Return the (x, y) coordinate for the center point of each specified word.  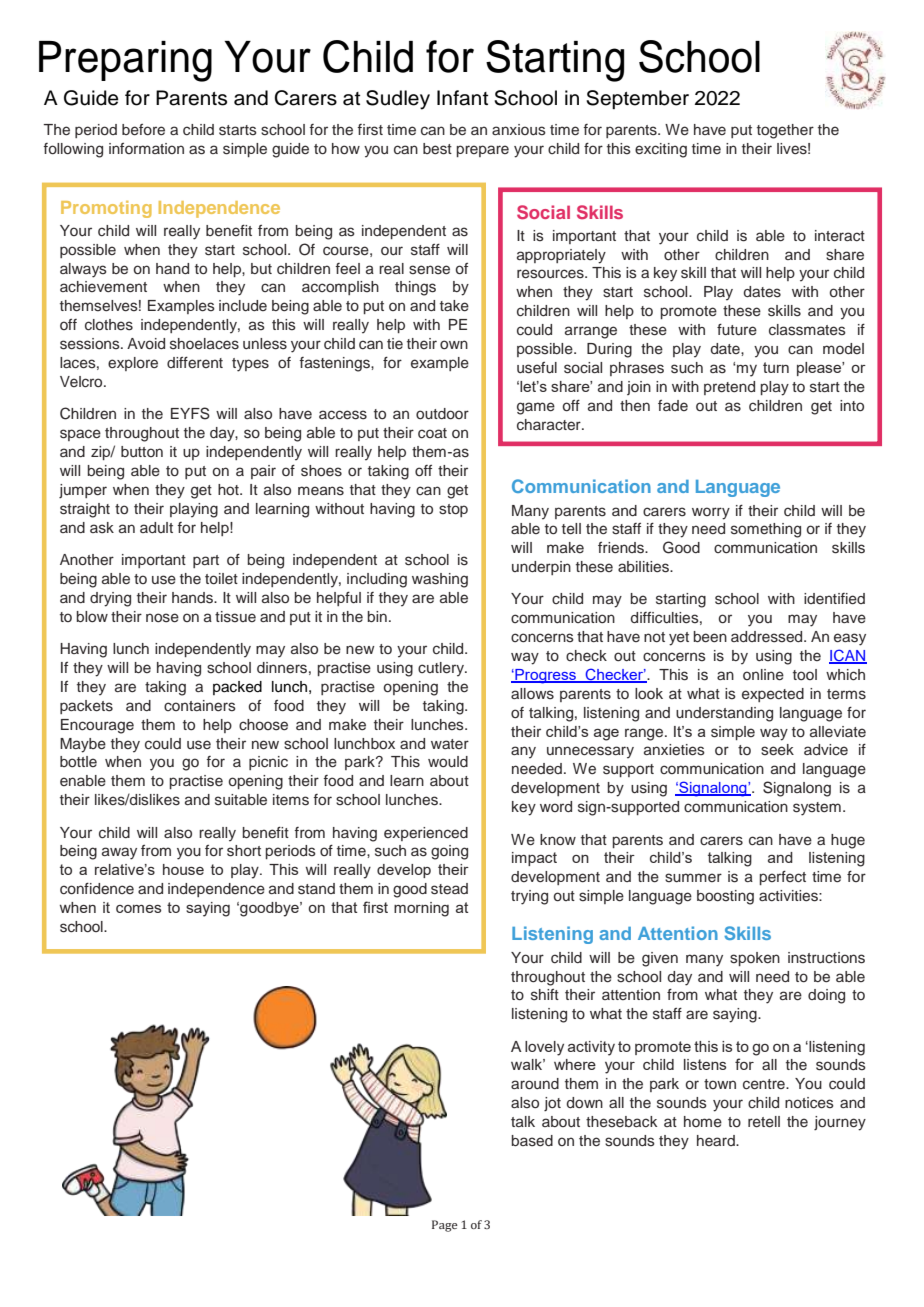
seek (777, 750)
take (454, 306)
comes (138, 909)
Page (445, 1226)
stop (453, 510)
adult (156, 527)
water (450, 744)
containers (200, 706)
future (737, 330)
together (785, 131)
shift (545, 995)
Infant (462, 98)
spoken (755, 959)
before (143, 130)
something (766, 530)
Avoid (146, 343)
